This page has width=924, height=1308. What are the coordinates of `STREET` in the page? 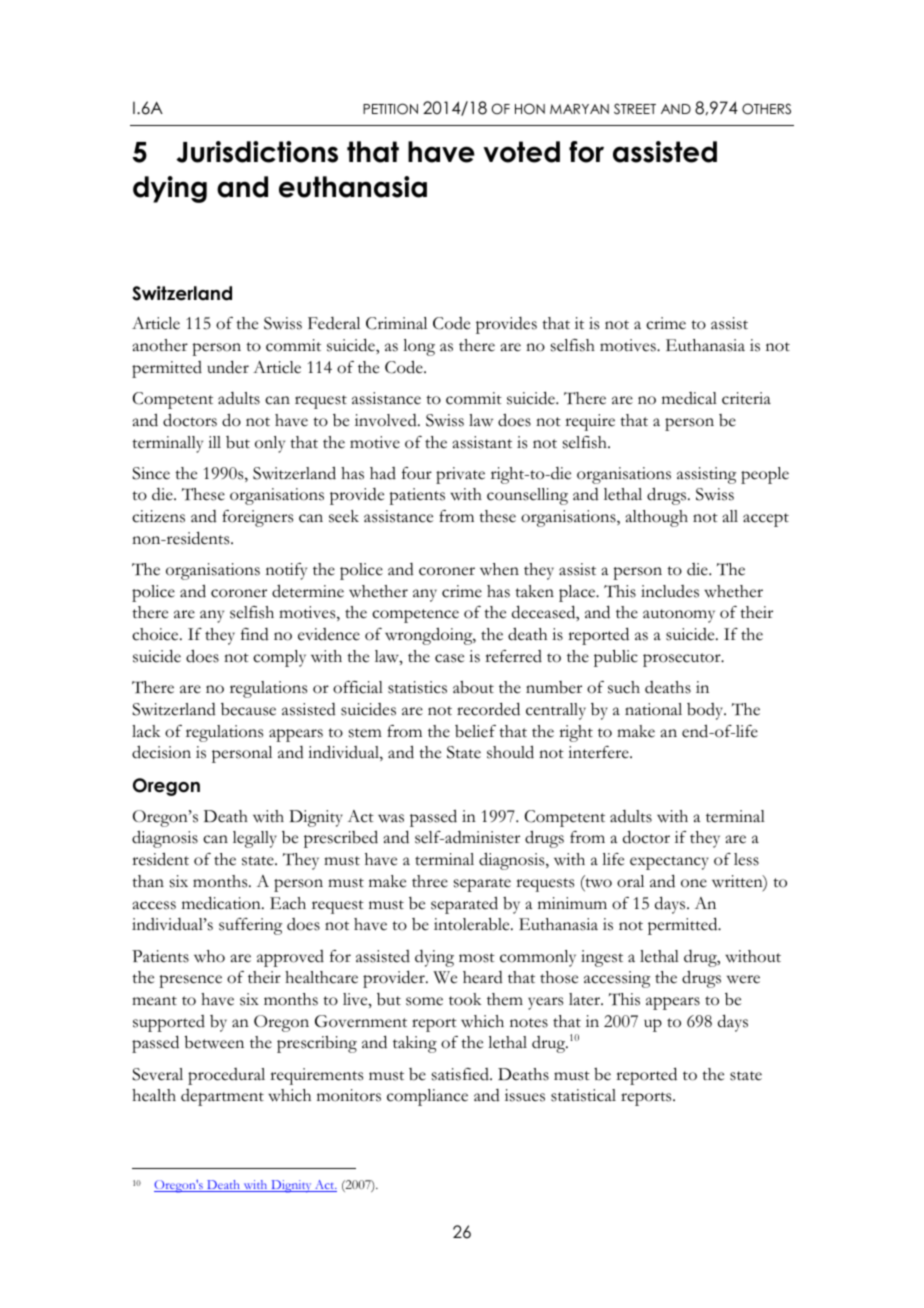 It's located at (635, 108).
